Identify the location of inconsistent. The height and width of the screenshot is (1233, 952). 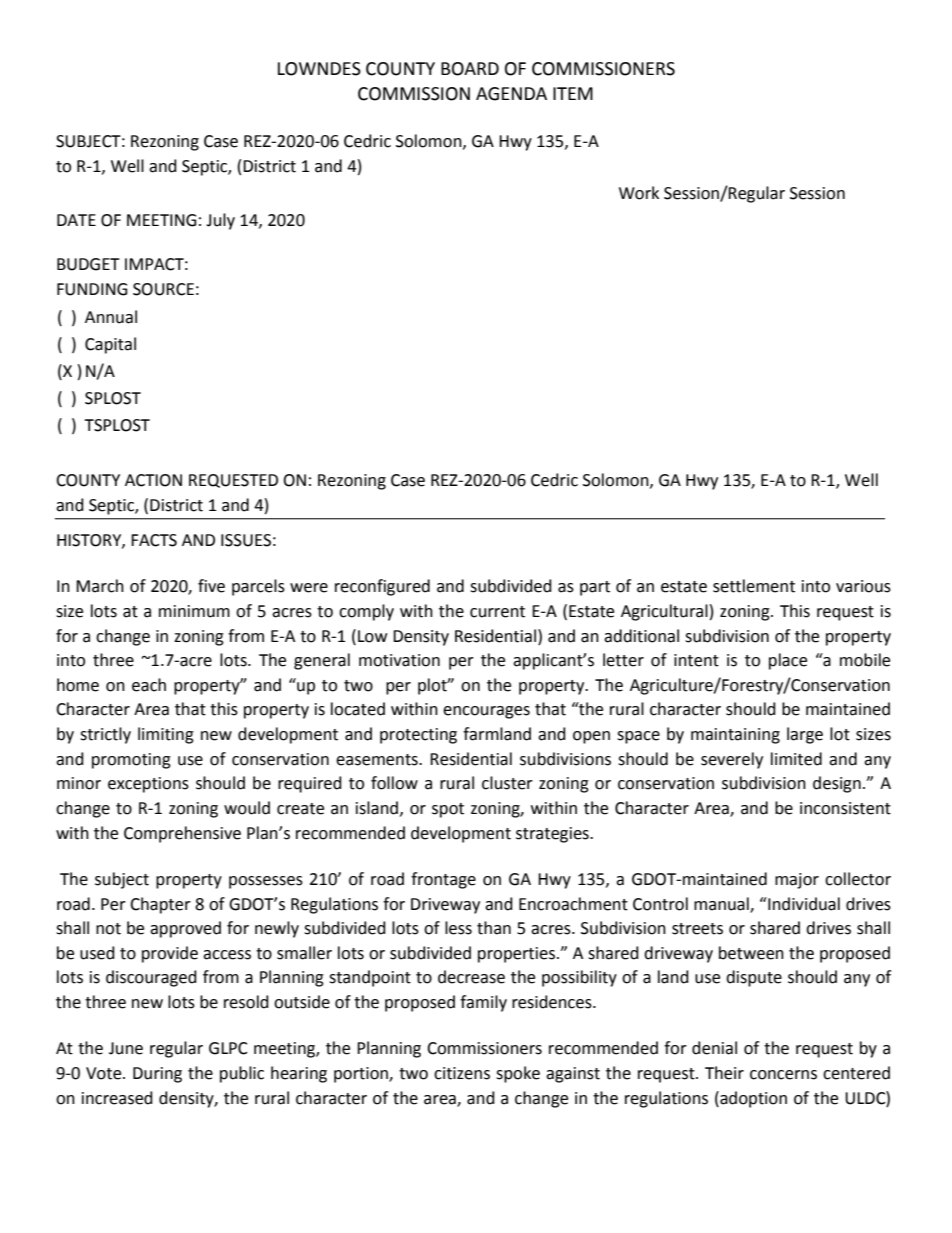
(845, 808).
